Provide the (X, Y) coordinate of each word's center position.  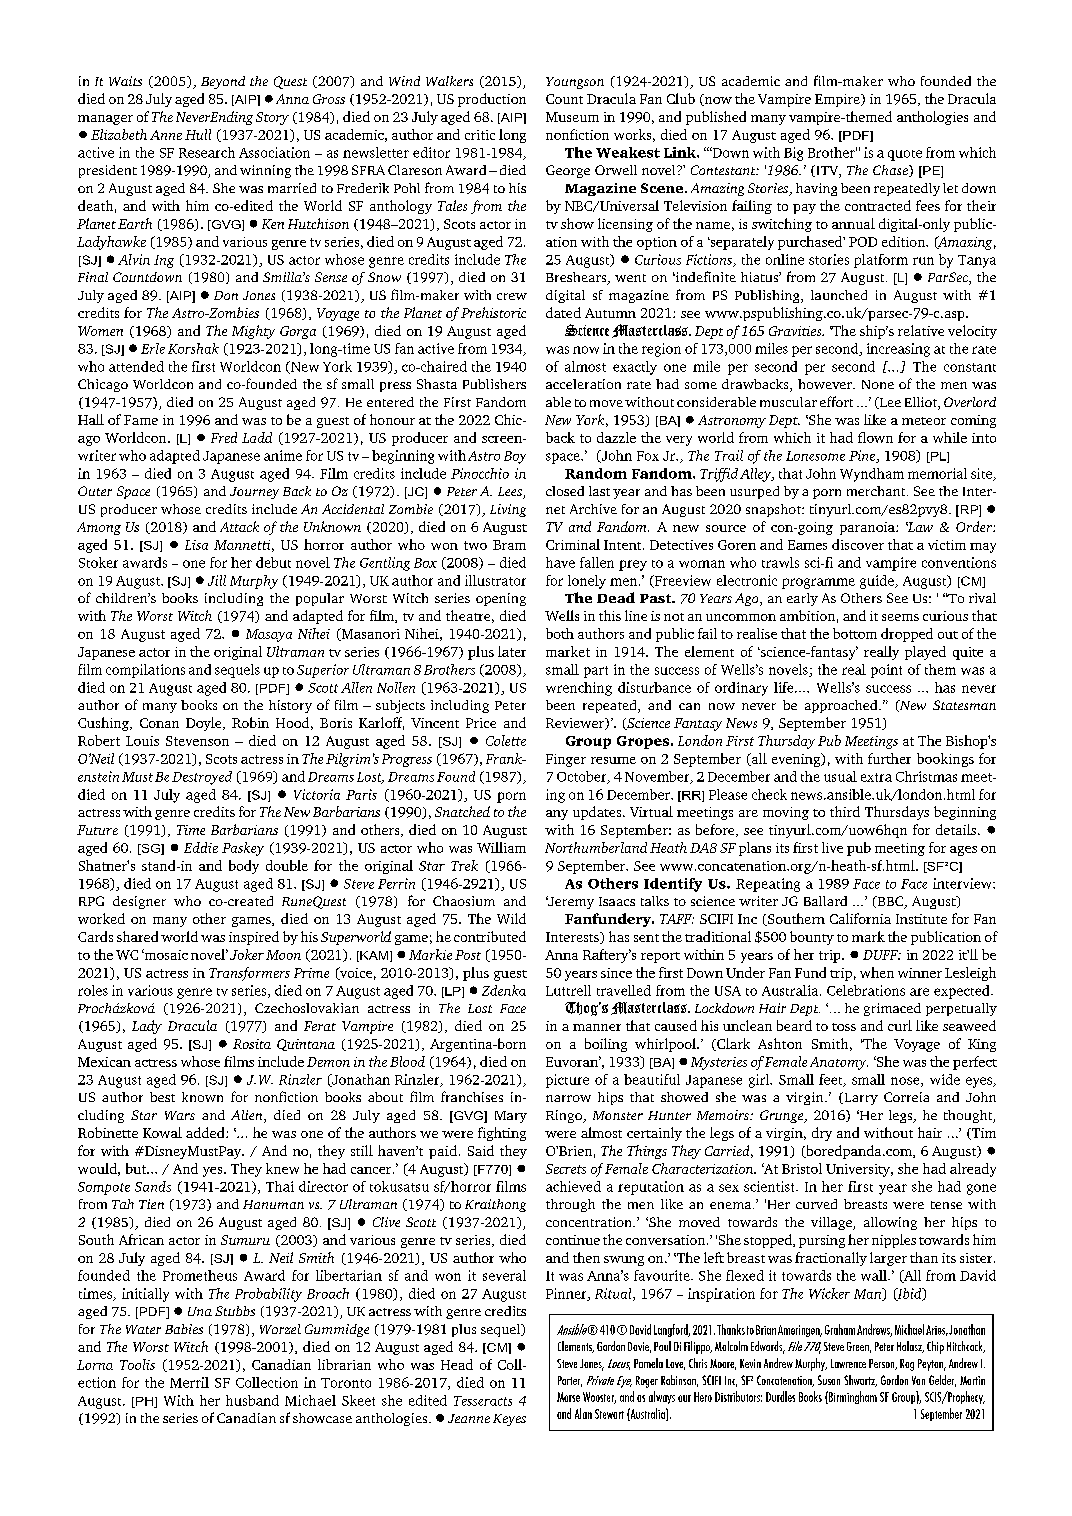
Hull (198, 134)
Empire (838, 100)
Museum (572, 117)
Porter (570, 1381)
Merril (189, 1382)
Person (883, 1364)
